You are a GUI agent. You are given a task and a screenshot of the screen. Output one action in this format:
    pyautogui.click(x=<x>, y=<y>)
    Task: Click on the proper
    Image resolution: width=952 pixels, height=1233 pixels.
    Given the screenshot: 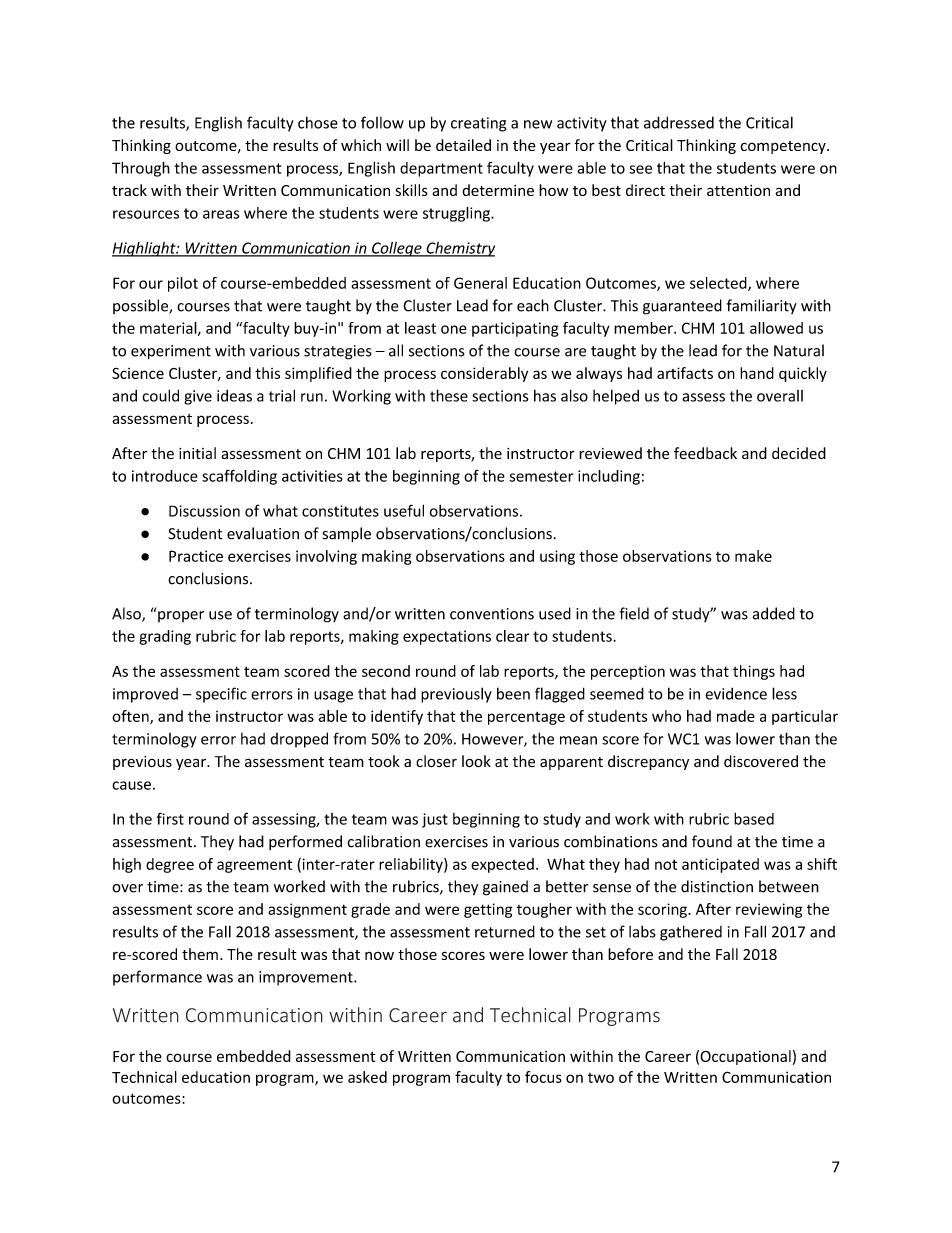 What is the action you would take?
    pyautogui.click(x=181, y=616)
